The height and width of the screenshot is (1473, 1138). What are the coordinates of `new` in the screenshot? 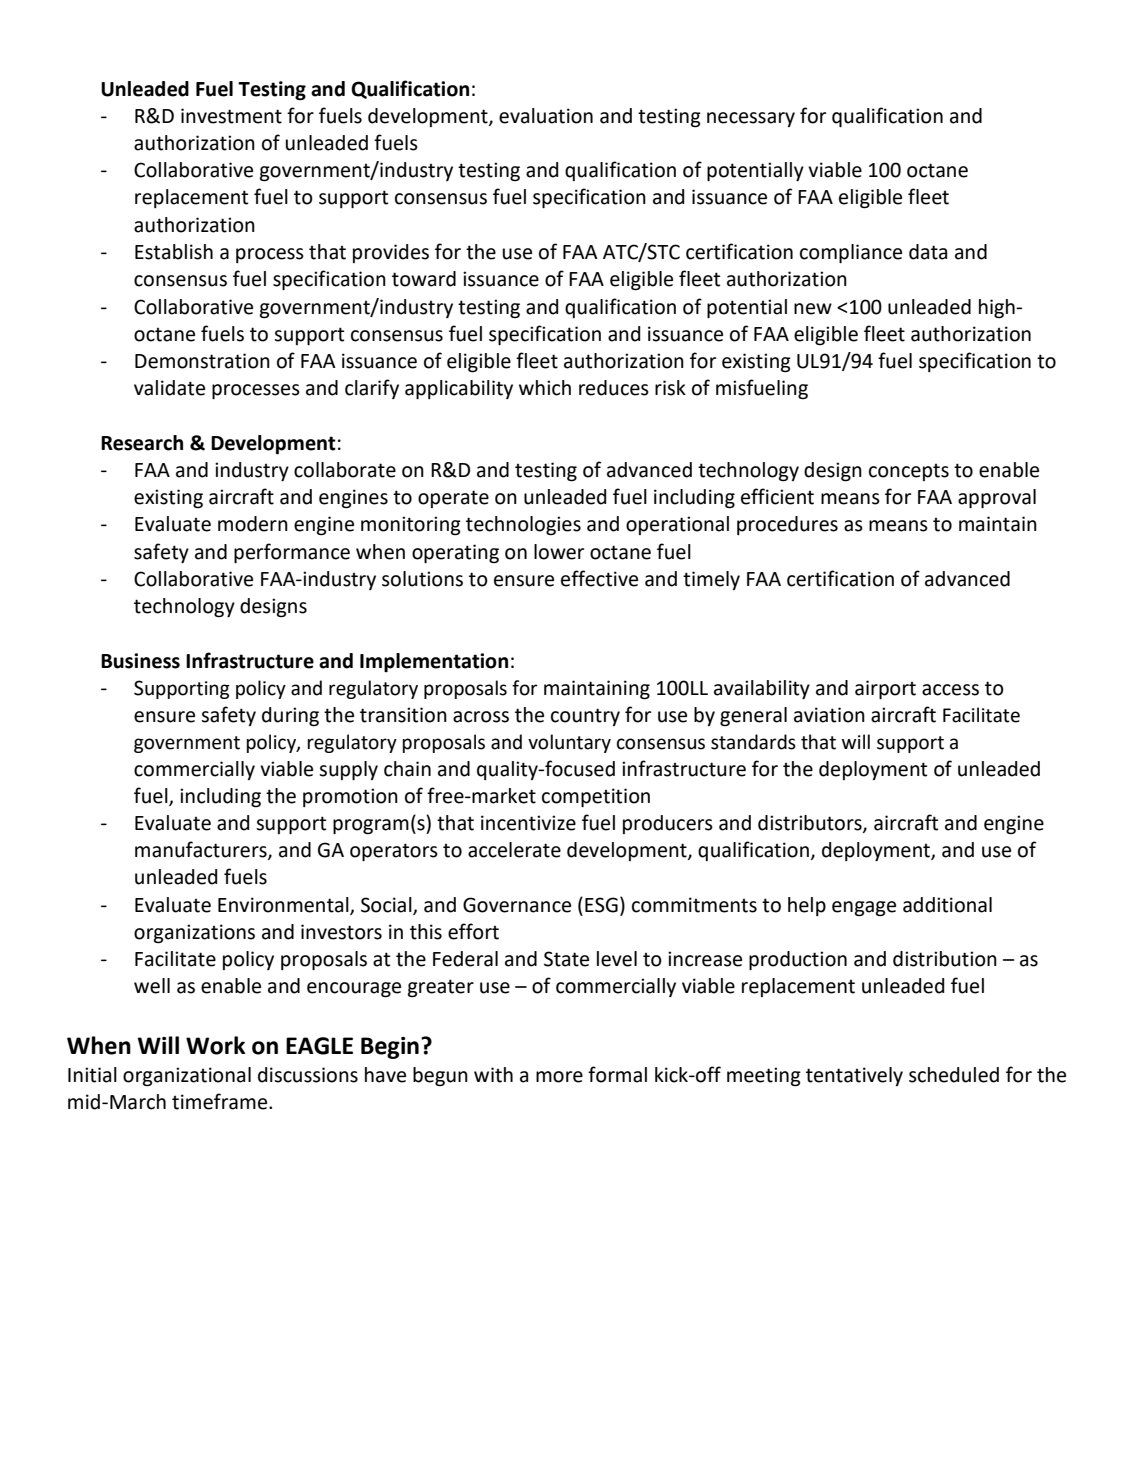 It's located at (813, 309).
